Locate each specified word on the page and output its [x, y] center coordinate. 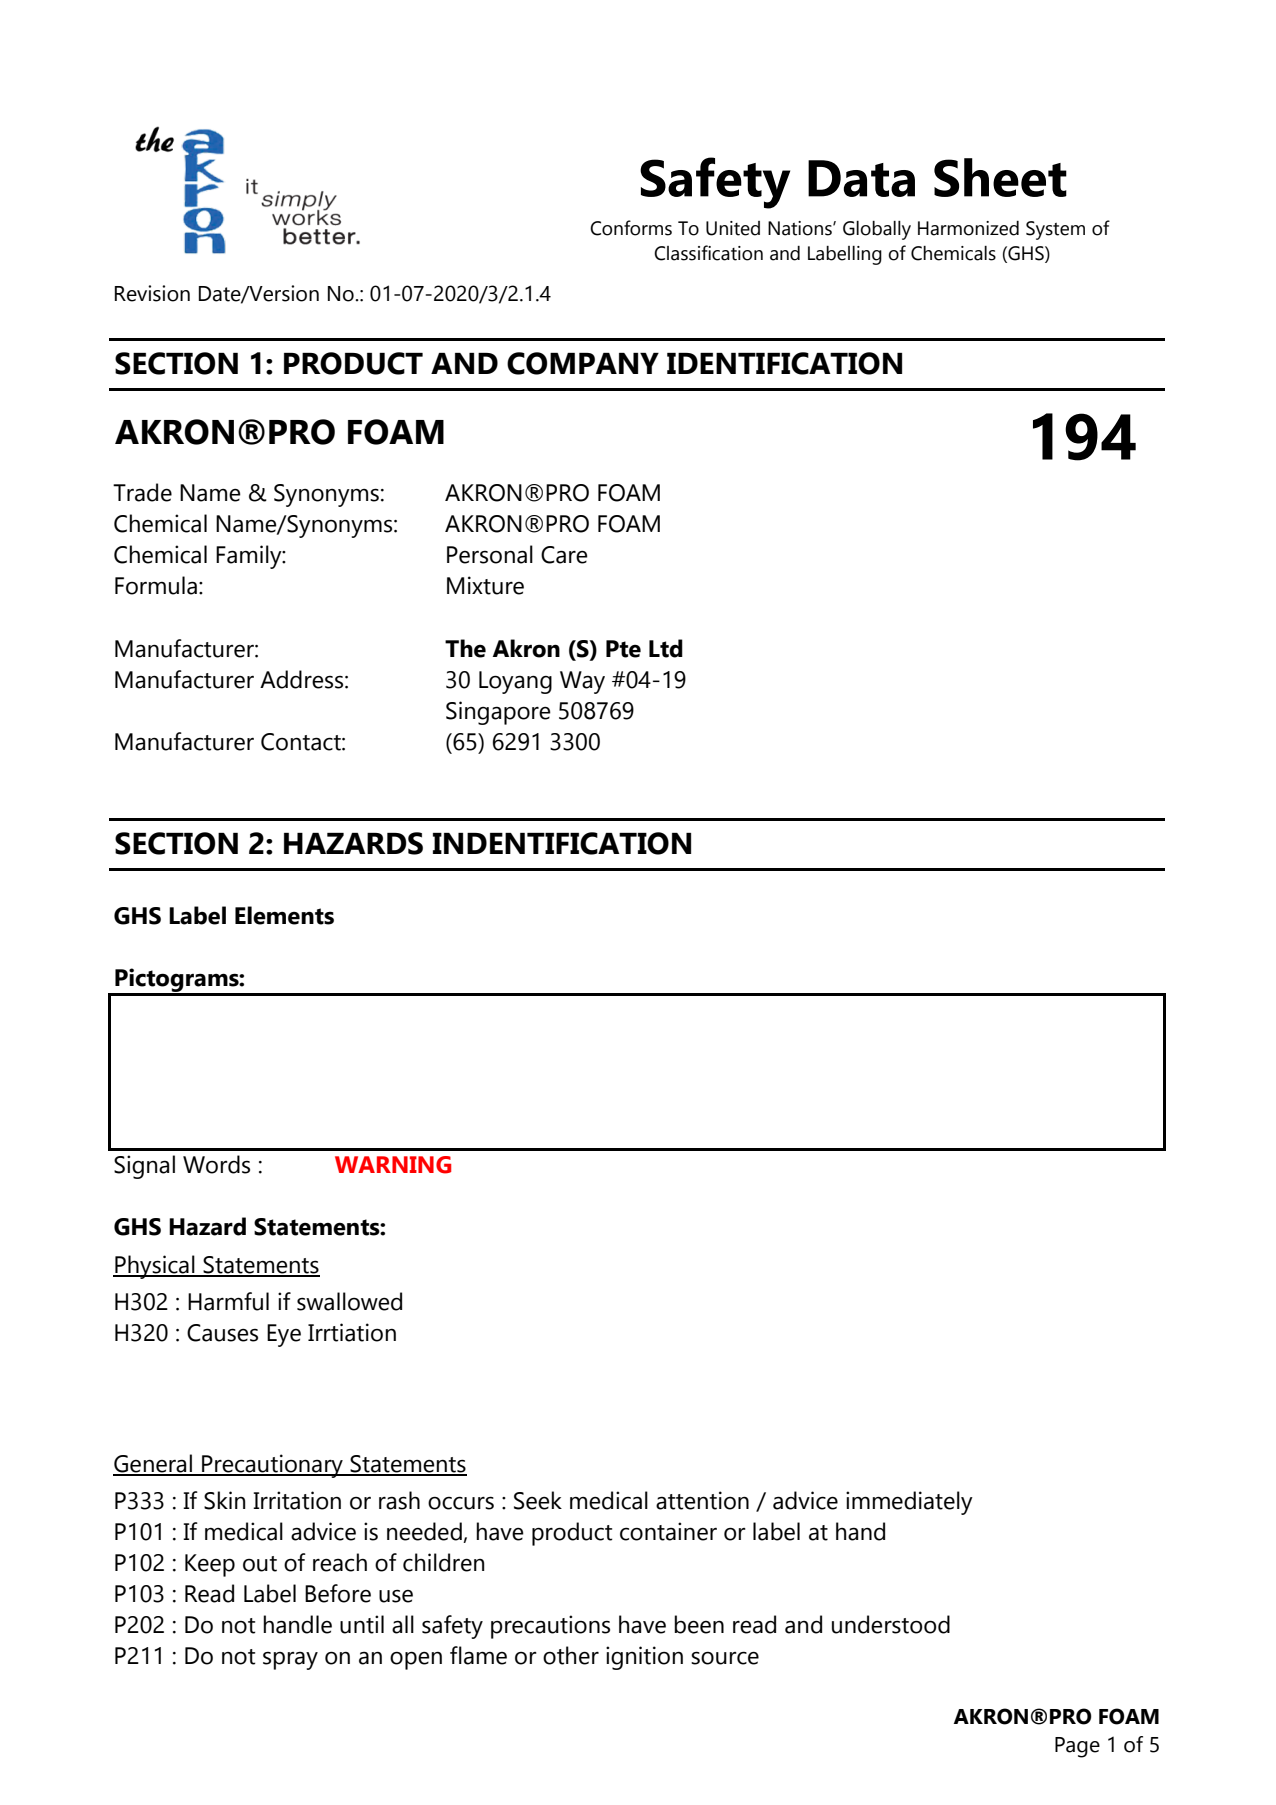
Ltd [666, 648]
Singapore [498, 713]
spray [290, 1660]
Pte [623, 649]
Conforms [631, 228]
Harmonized [968, 228]
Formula [156, 585]
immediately [909, 1503]
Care [564, 555]
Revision [152, 293]
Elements [284, 915]
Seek [538, 1500]
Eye [284, 1335]
